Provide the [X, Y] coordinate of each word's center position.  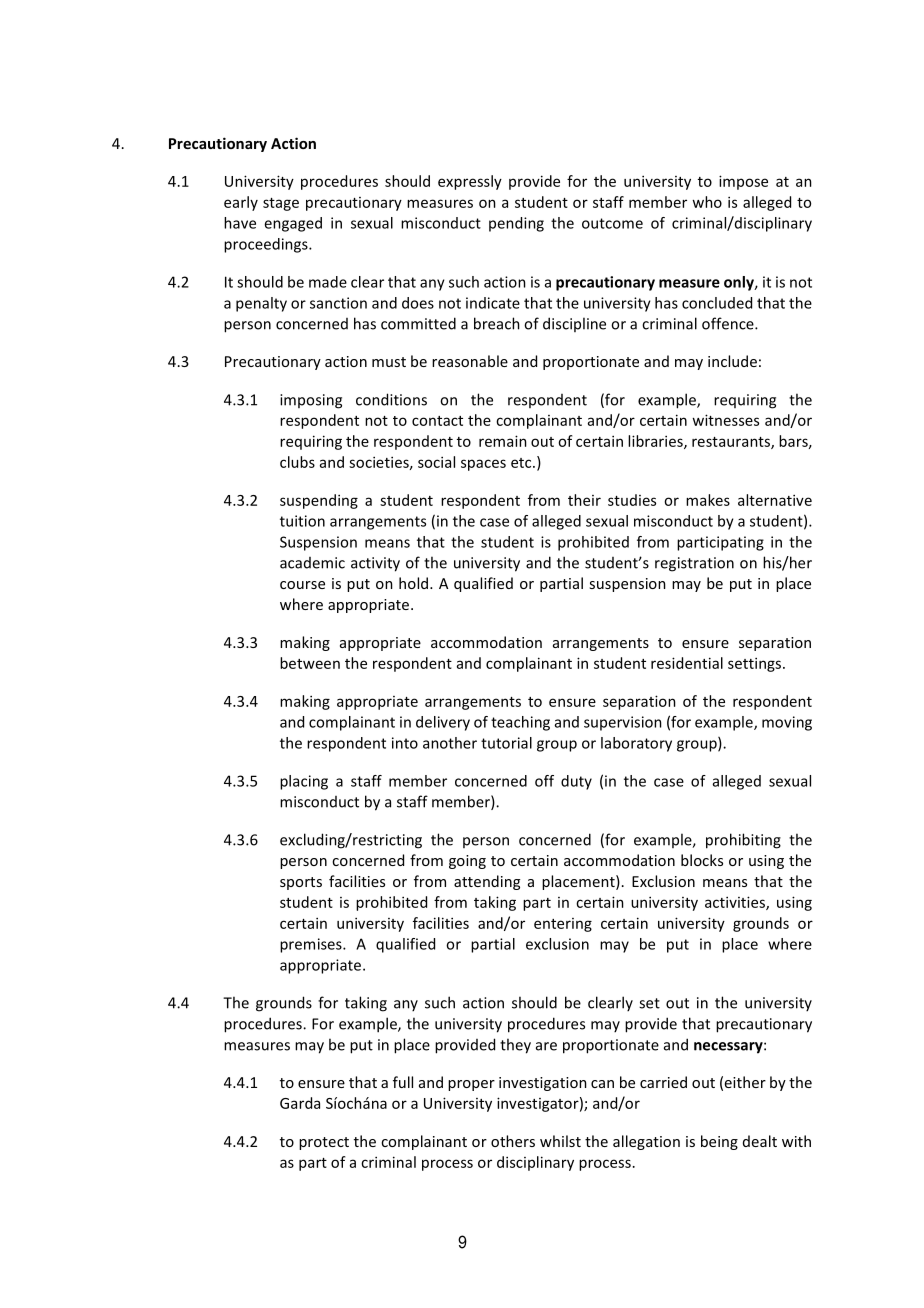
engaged [293, 224]
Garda [300, 1103]
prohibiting [743, 841]
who [707, 202]
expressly [470, 182]
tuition [302, 521]
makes [708, 500]
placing [304, 782]
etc [522, 463]
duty [576, 782]
